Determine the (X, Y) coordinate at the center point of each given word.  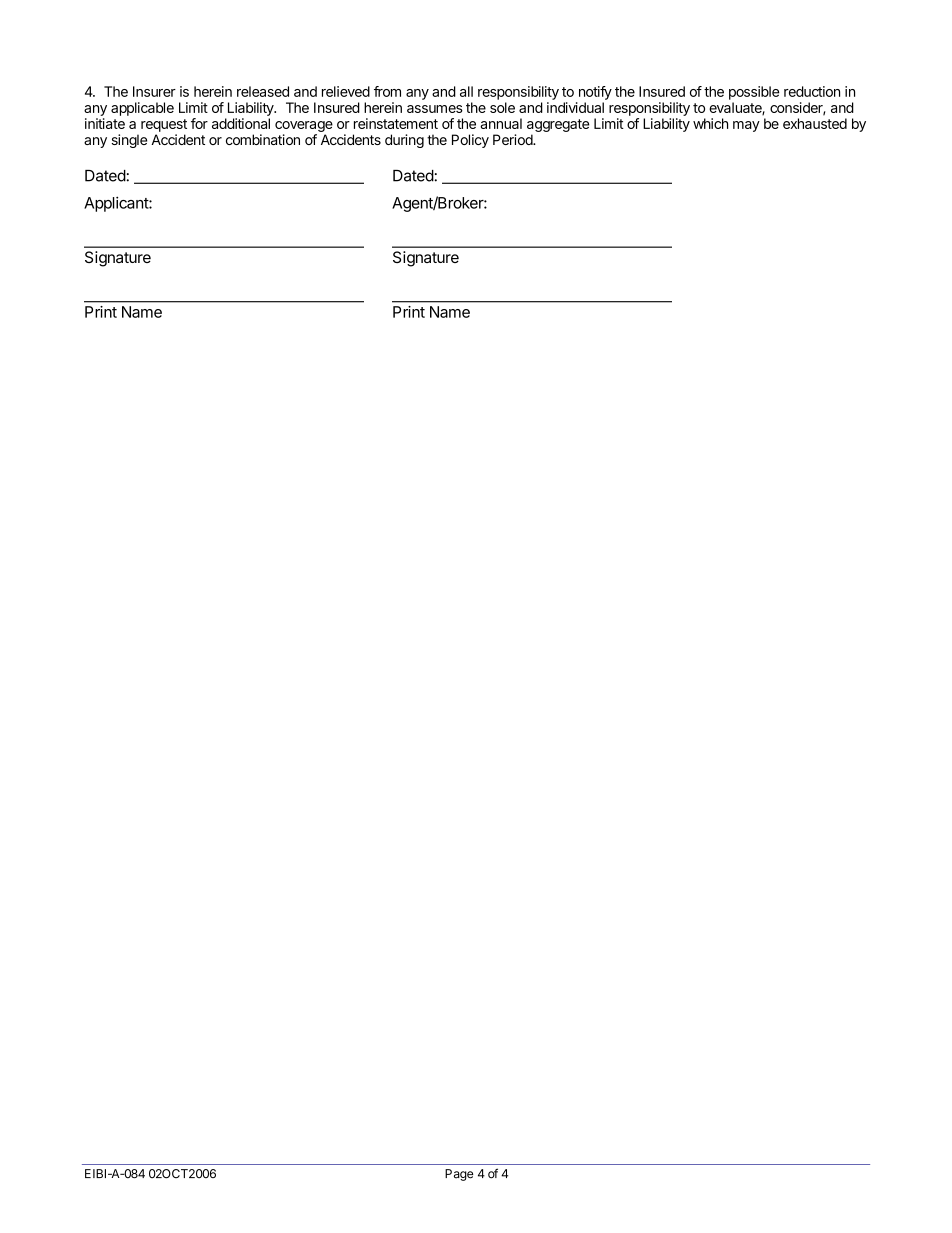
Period (513, 139)
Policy (470, 141)
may (746, 126)
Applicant (117, 204)
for (199, 123)
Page (459, 1175)
